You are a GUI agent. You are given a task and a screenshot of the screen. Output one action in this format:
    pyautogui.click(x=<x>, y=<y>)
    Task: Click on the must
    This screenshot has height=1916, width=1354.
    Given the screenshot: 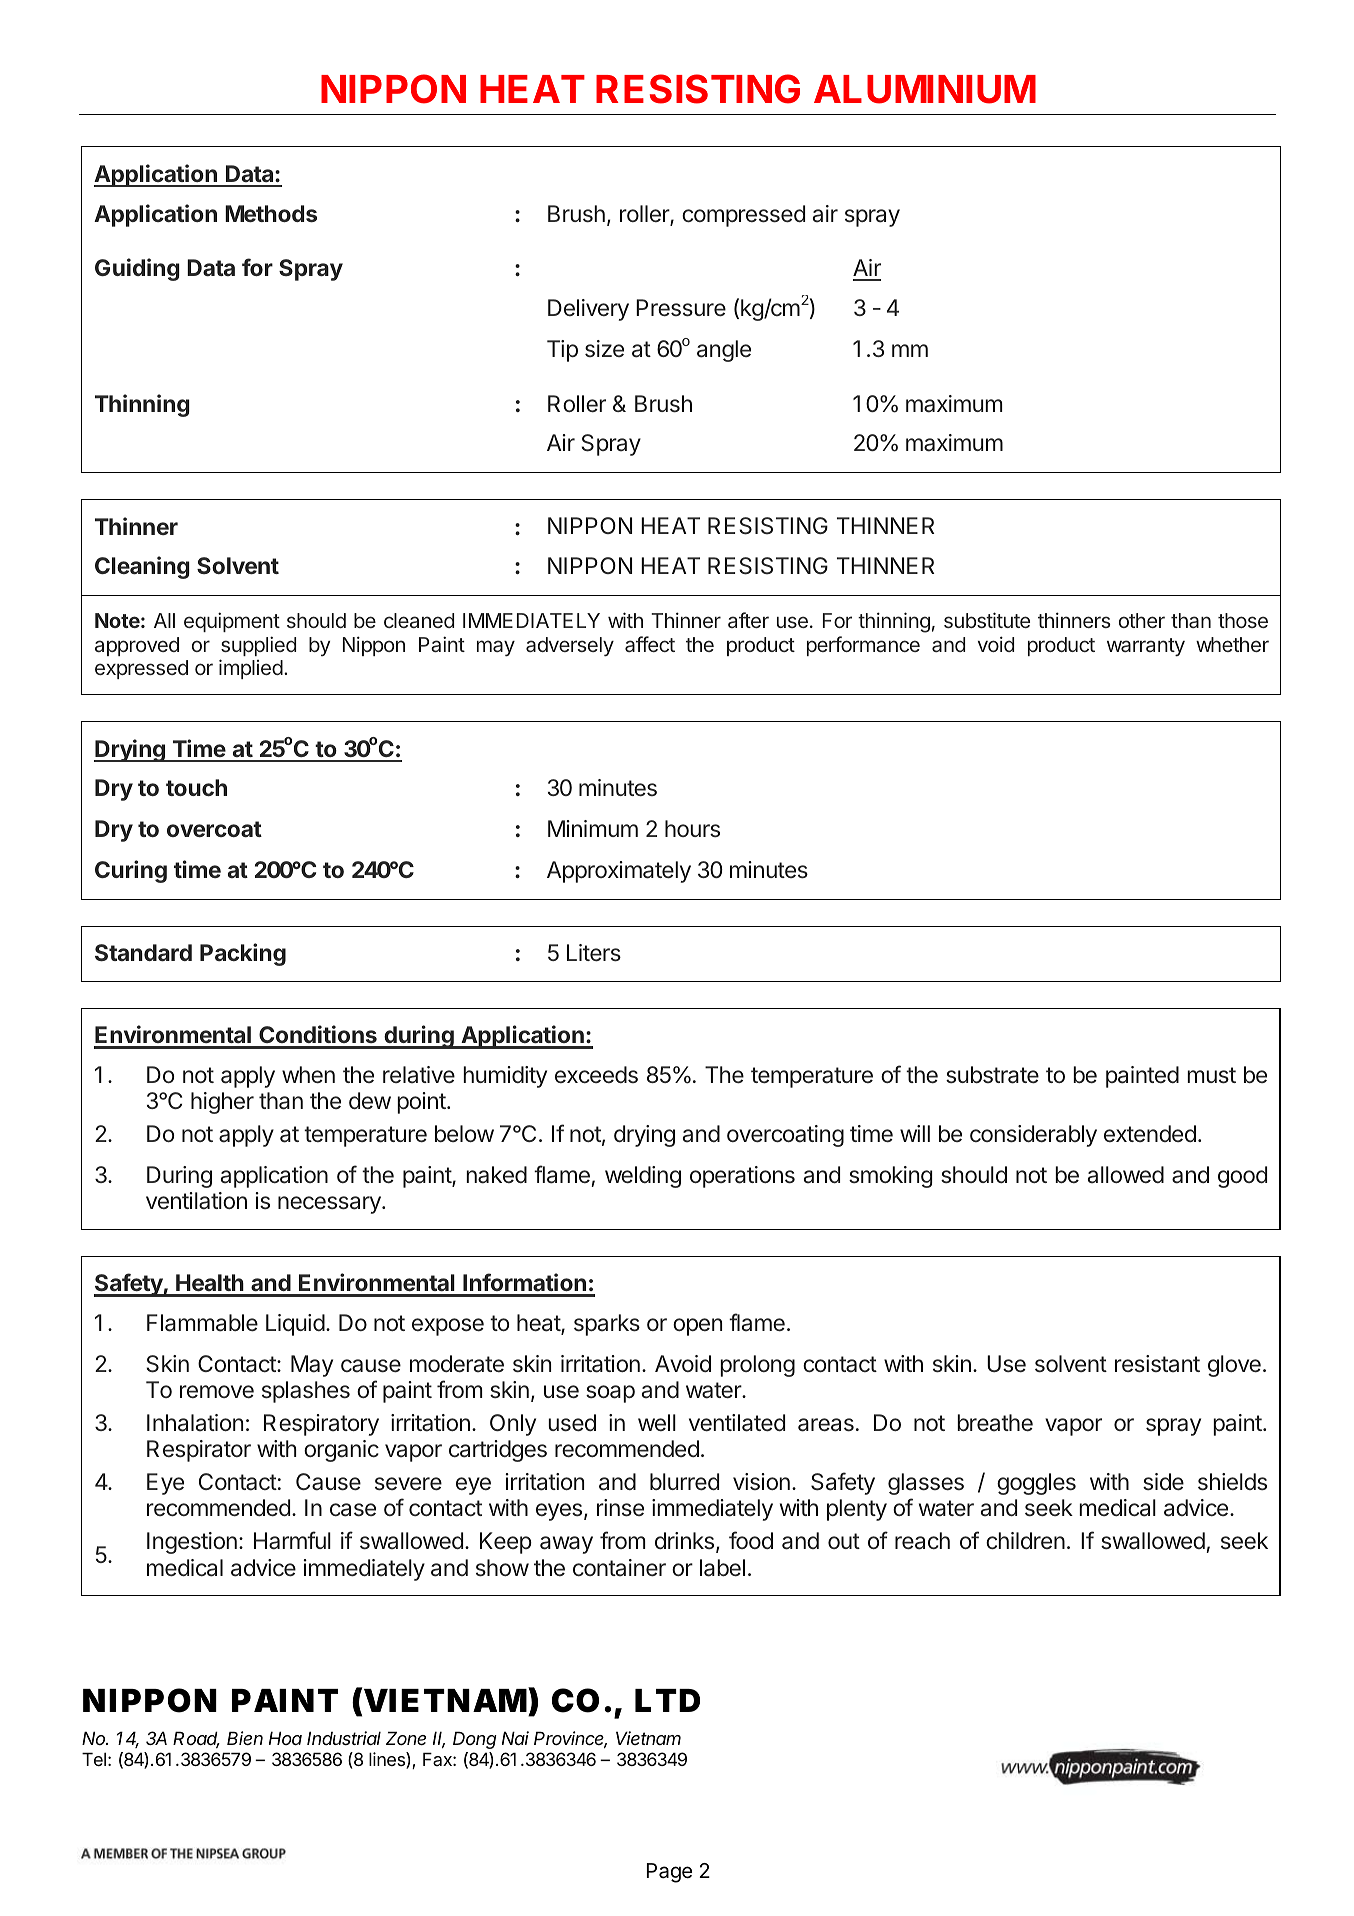 What is the action you would take?
    pyautogui.click(x=1211, y=1075)
